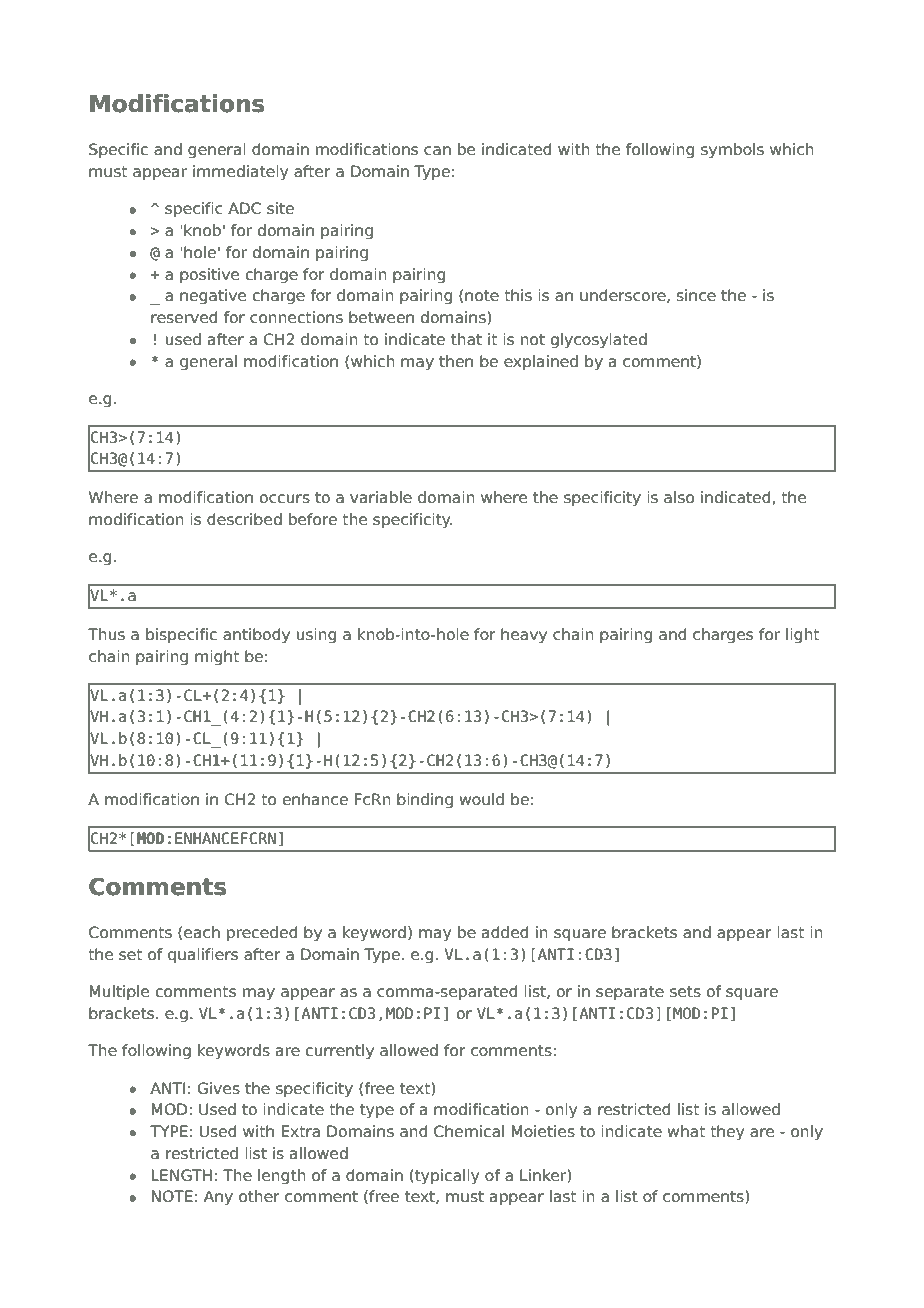 The image size is (924, 1308). What do you see at coordinates (727, 1133) in the screenshot?
I see `they` at bounding box center [727, 1133].
